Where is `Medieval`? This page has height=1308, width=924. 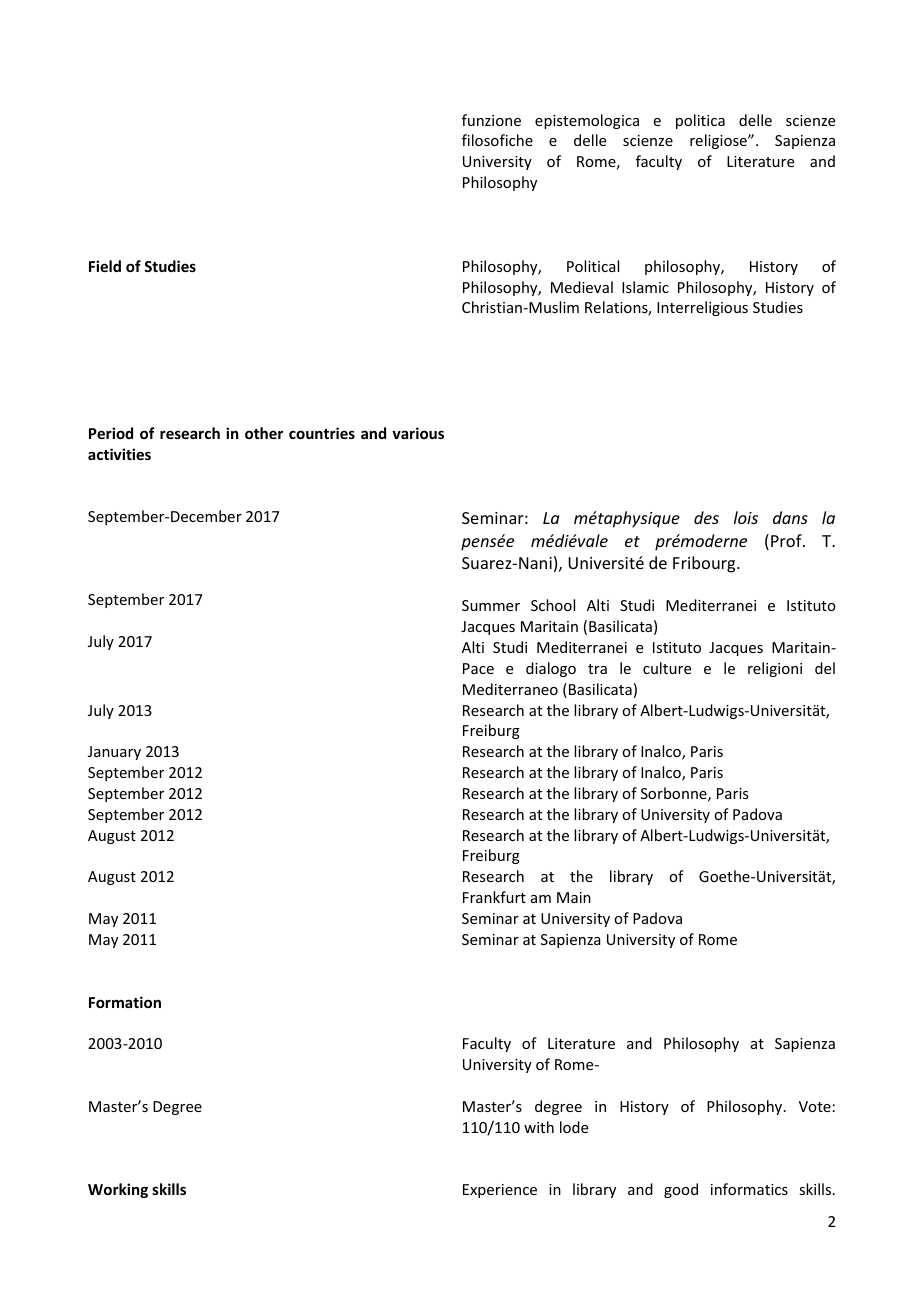 Medieval is located at coordinates (582, 287).
